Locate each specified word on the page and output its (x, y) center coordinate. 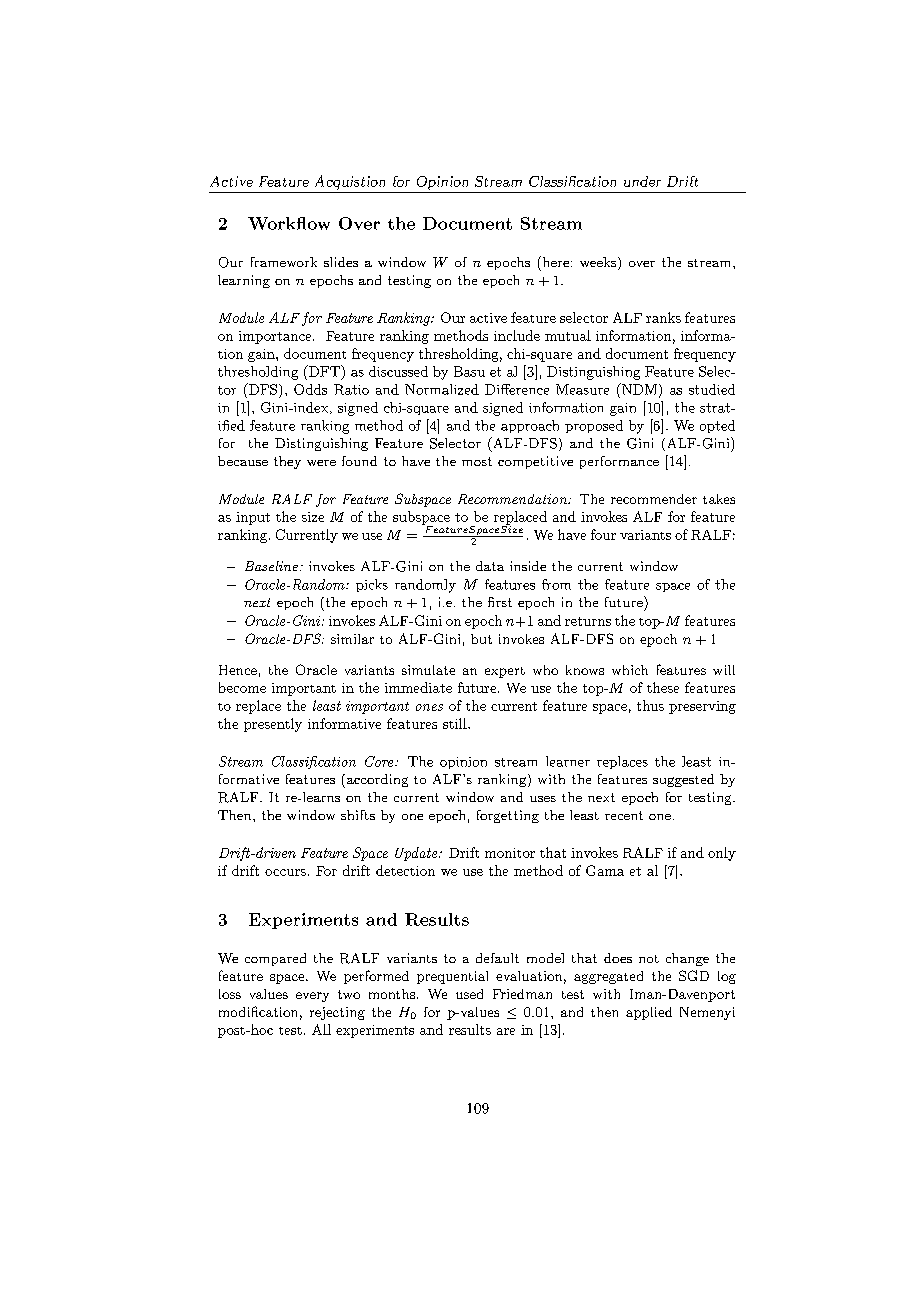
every (312, 997)
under (642, 181)
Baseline (271, 566)
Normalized (442, 389)
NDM (638, 389)
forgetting (508, 816)
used (469, 994)
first (500, 602)
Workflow (289, 223)
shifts (358, 815)
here (554, 261)
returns (588, 621)
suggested (683, 780)
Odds (310, 389)
